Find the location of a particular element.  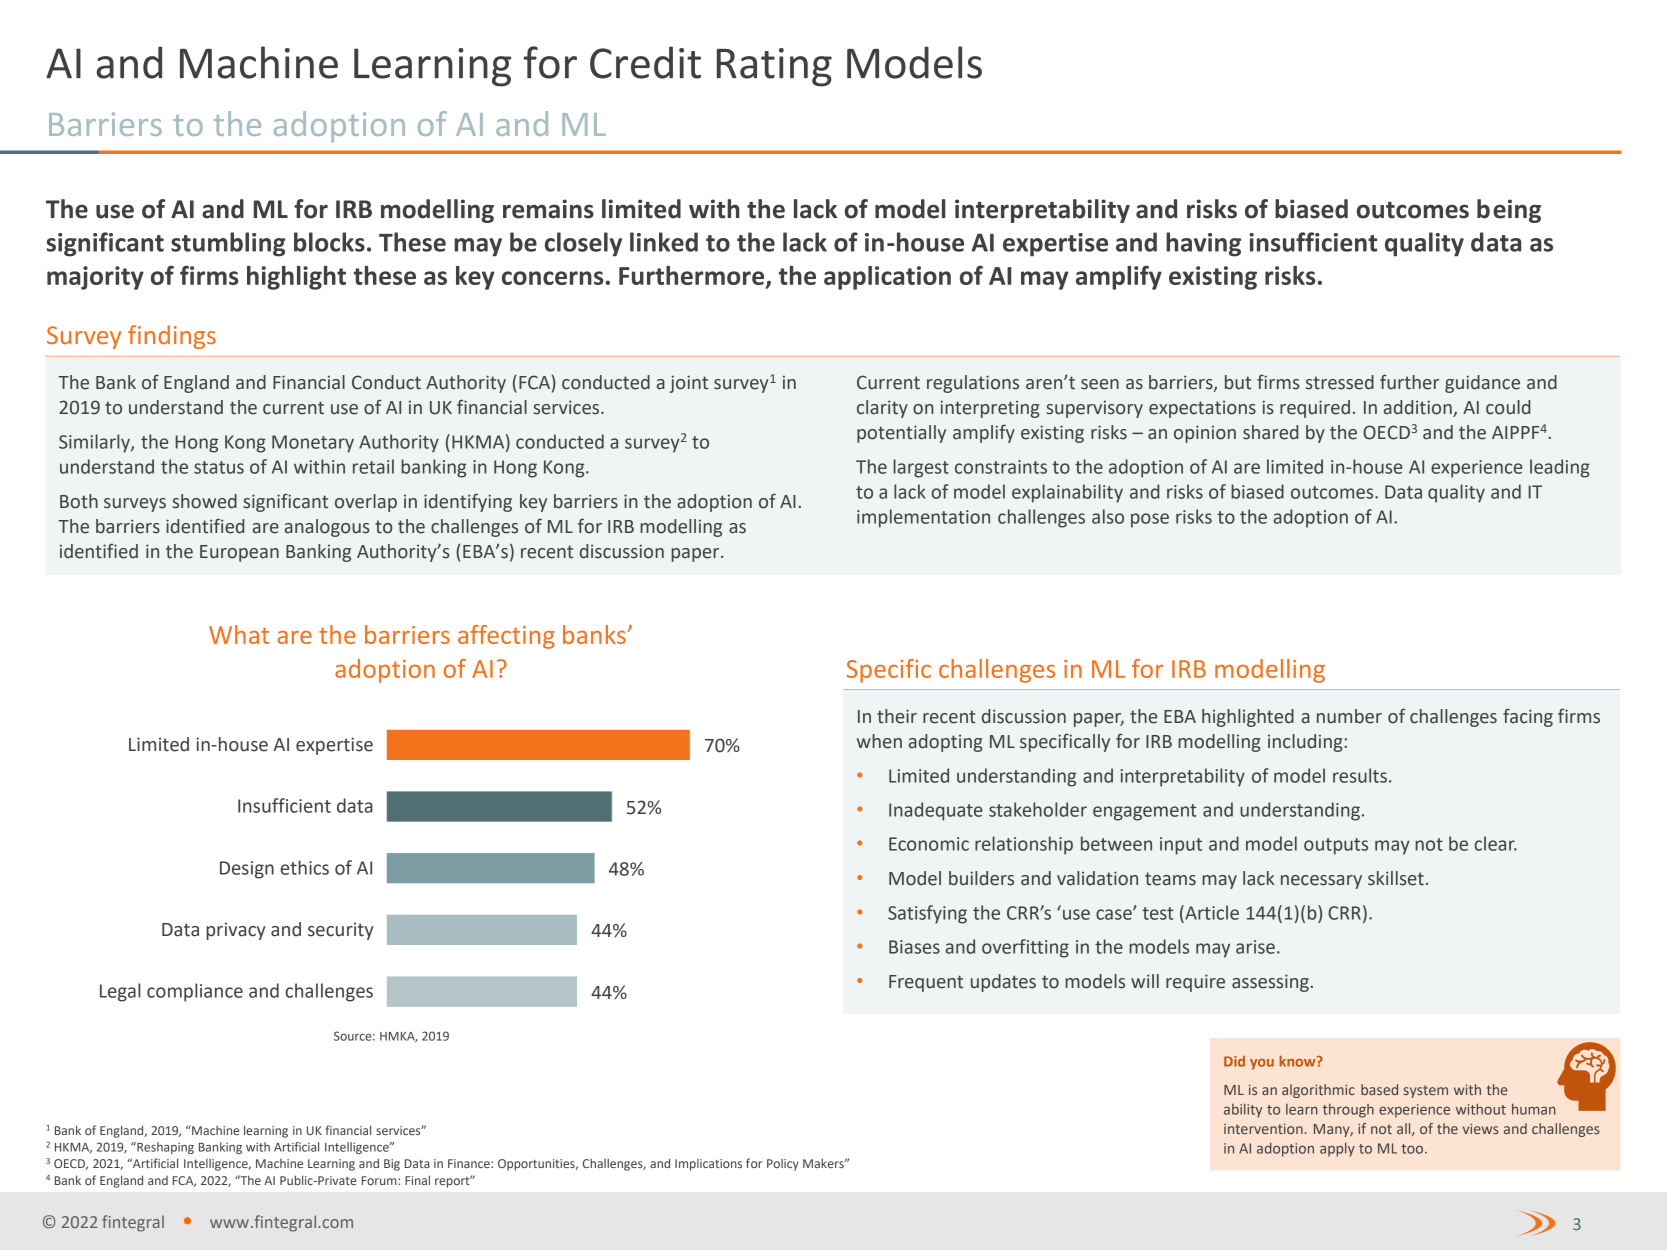

their is located at coordinates (897, 716).
